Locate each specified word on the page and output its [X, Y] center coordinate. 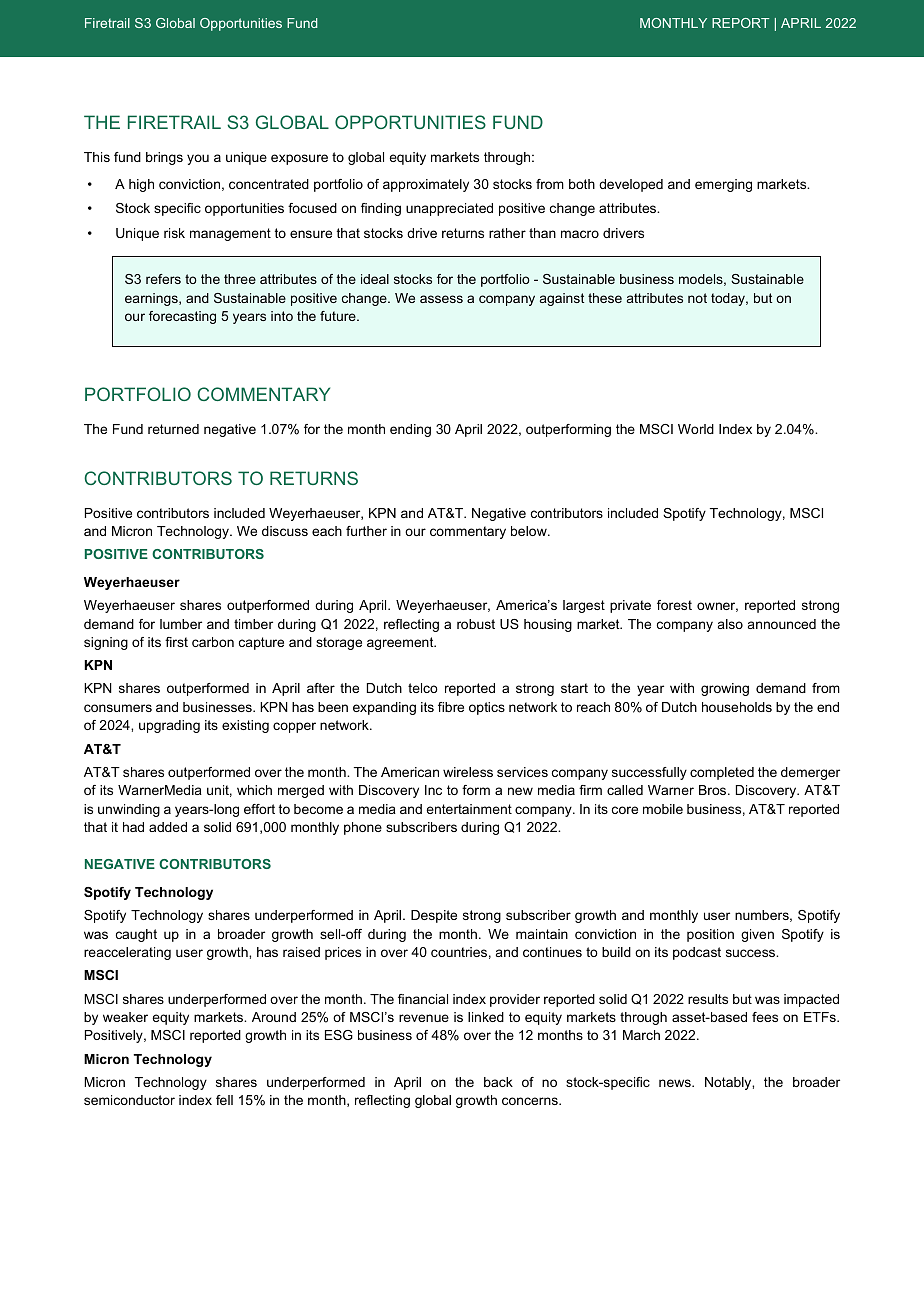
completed [722, 773]
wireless [468, 772]
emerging [723, 185]
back [498, 1082]
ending [410, 430]
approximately [426, 185]
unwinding [129, 810]
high [141, 185]
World [696, 429]
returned [173, 429]
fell [224, 1100]
